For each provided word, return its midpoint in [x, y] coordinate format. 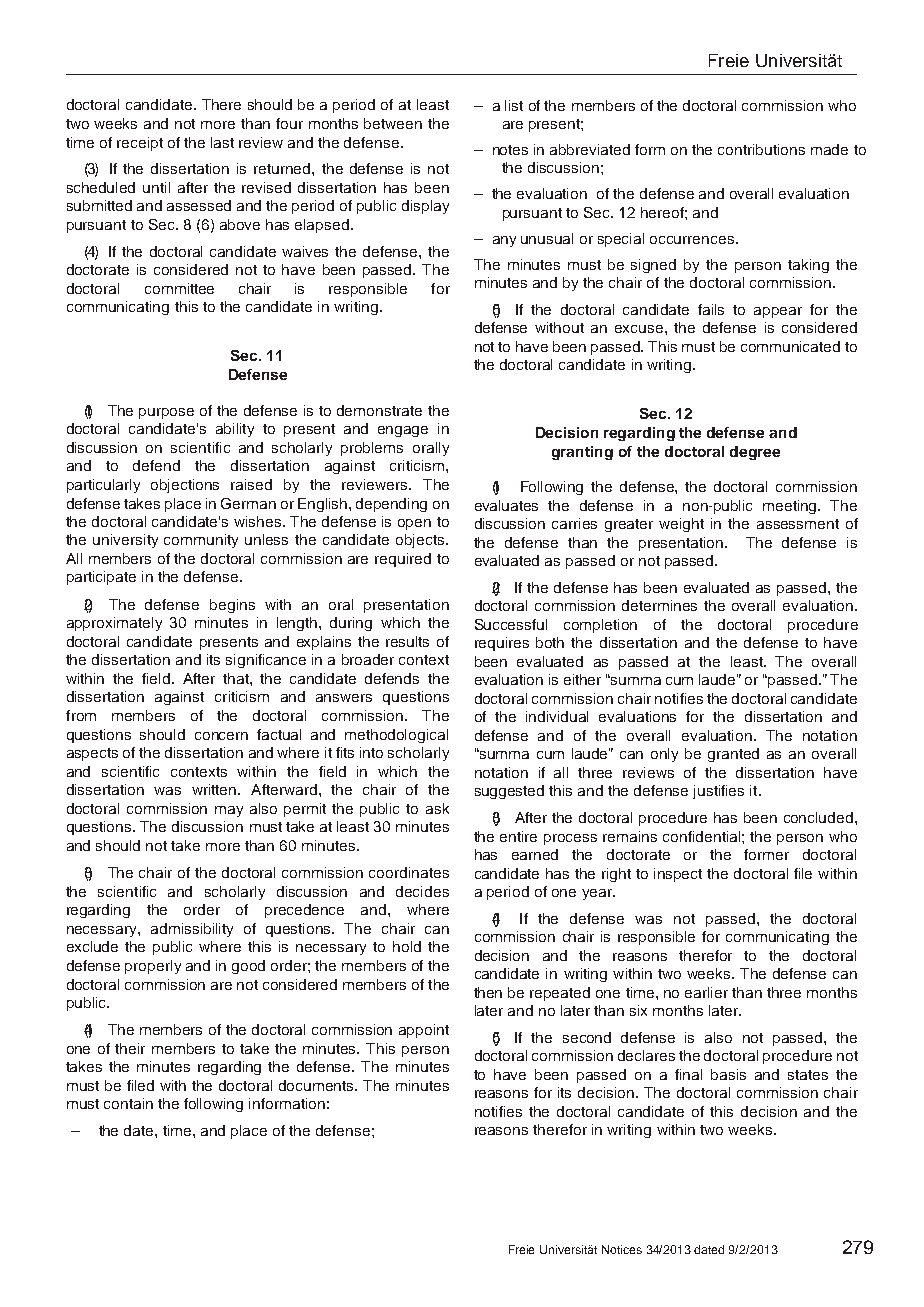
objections [185, 486]
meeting [791, 507]
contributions [761, 149]
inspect [678, 875]
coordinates [409, 872]
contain [128, 1103]
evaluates [506, 505]
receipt [140, 144]
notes [510, 150]
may [229, 811]
